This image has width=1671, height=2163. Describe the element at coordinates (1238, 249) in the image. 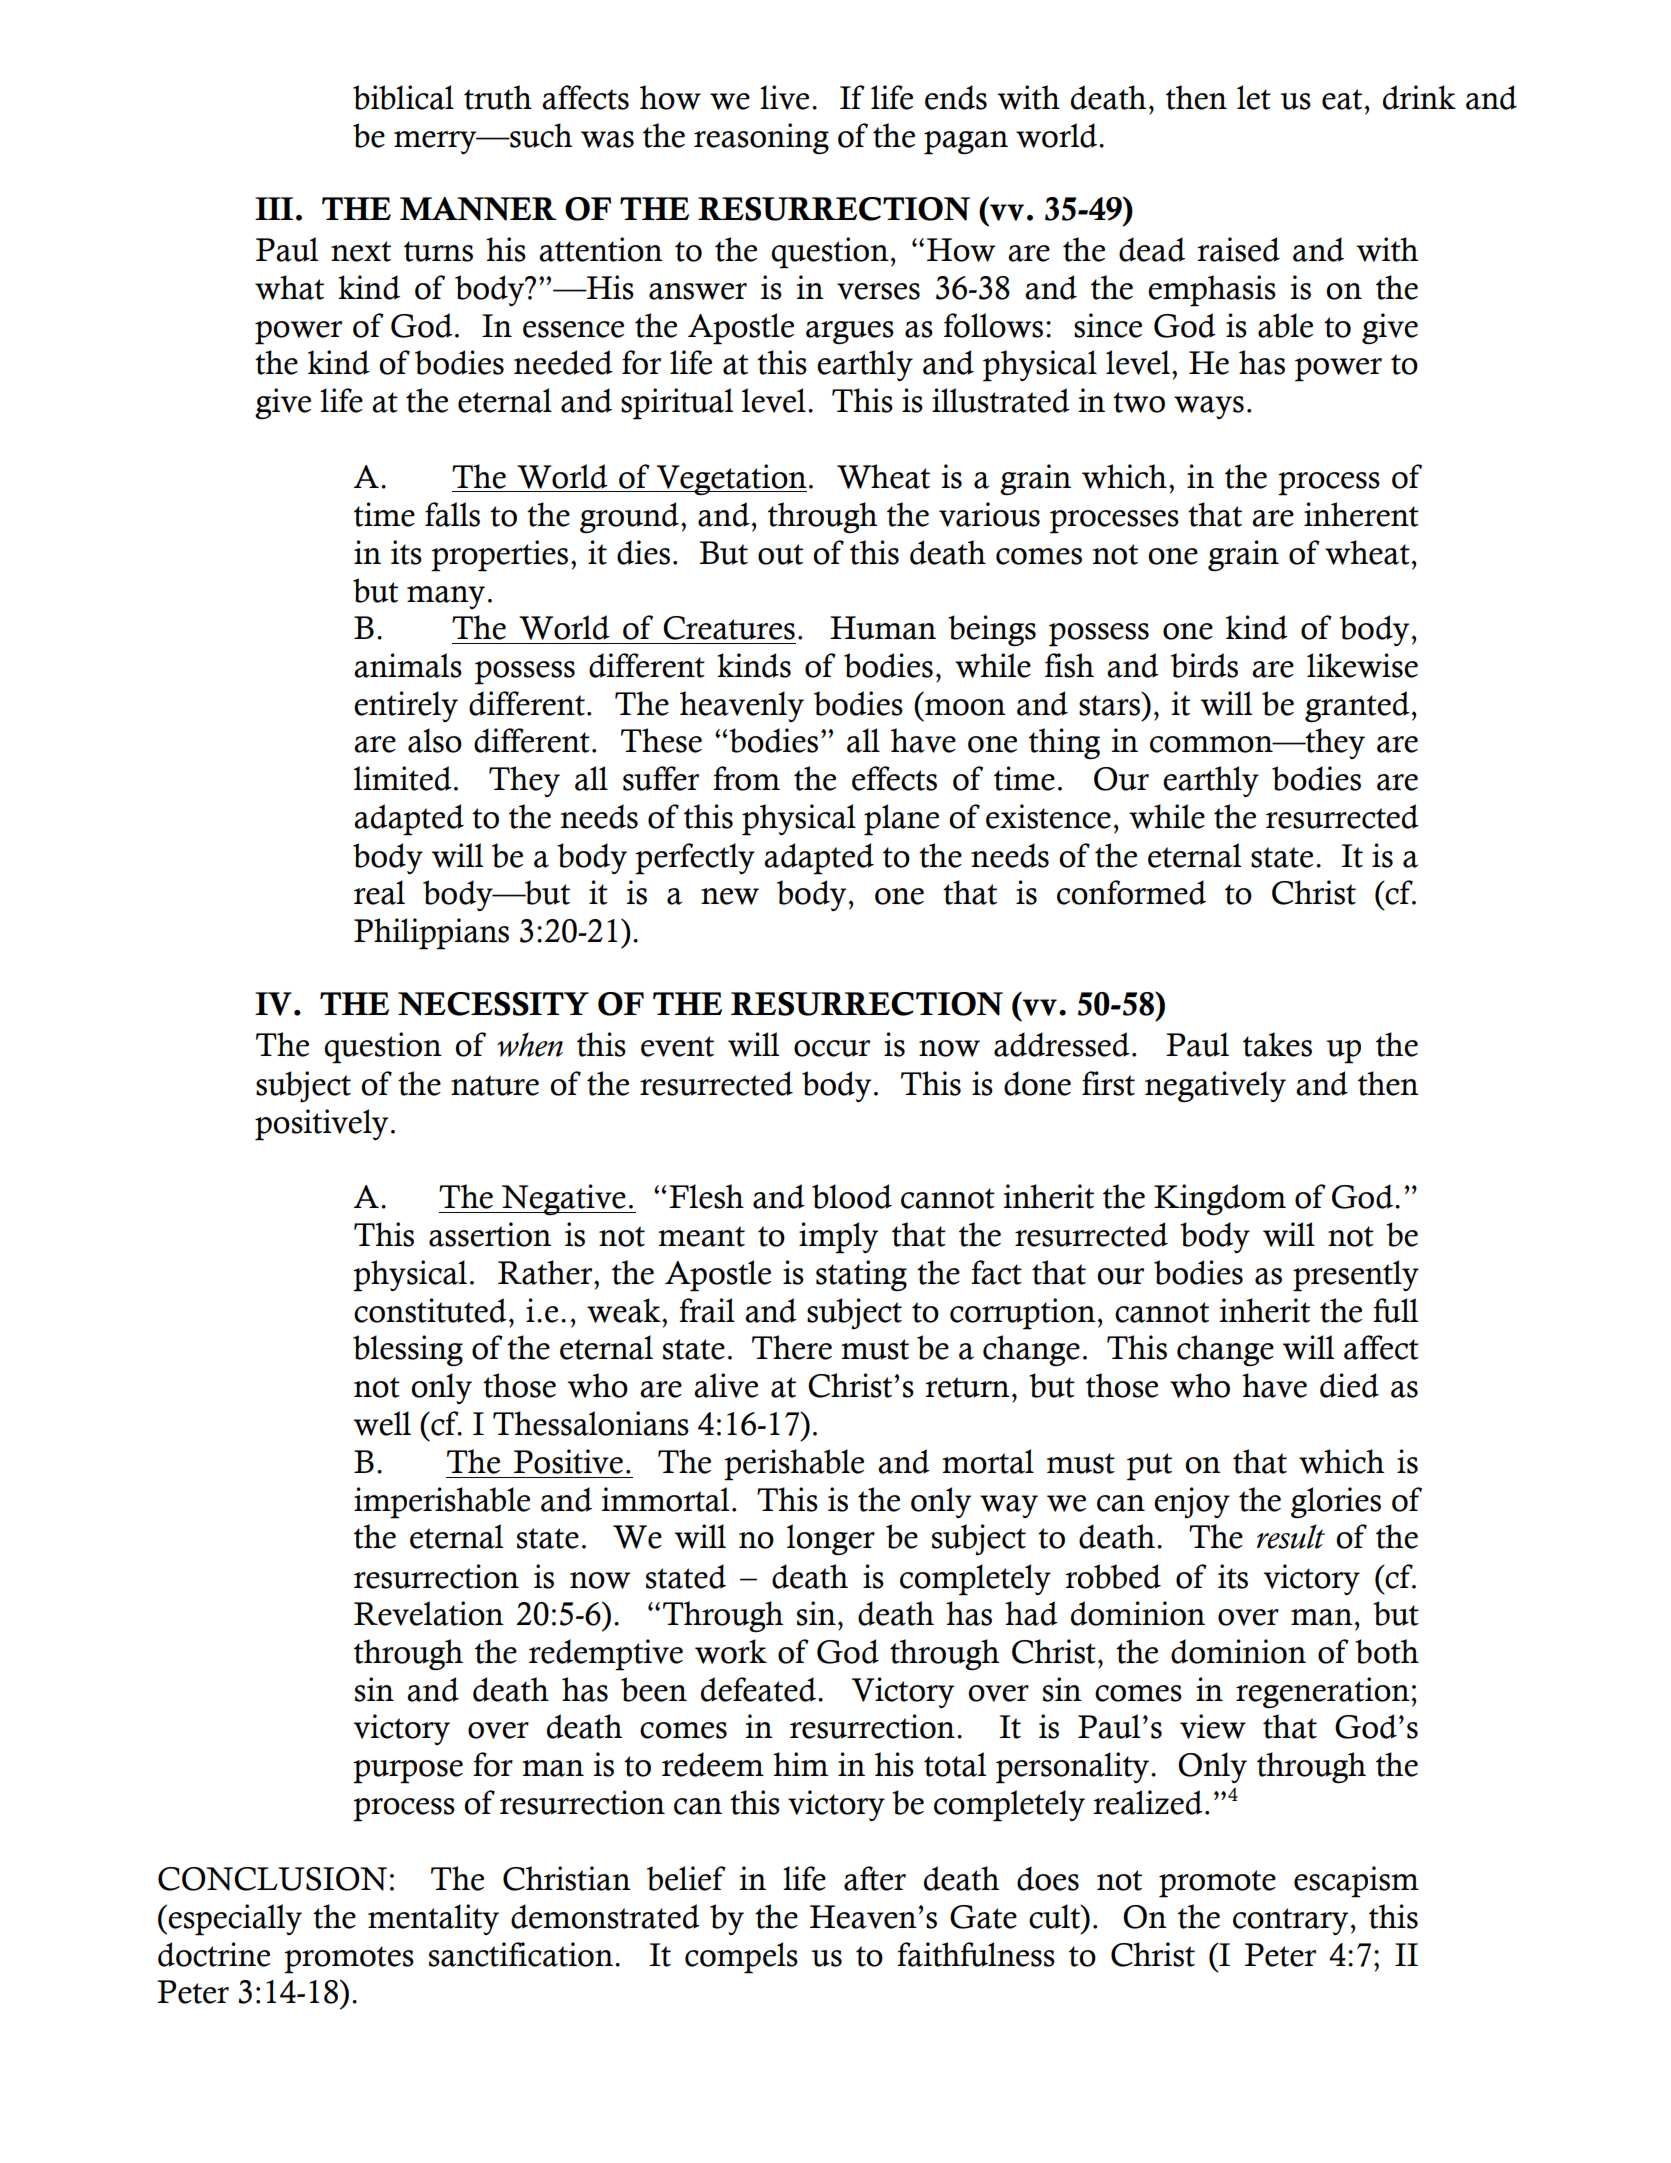

I see `raised` at that location.
